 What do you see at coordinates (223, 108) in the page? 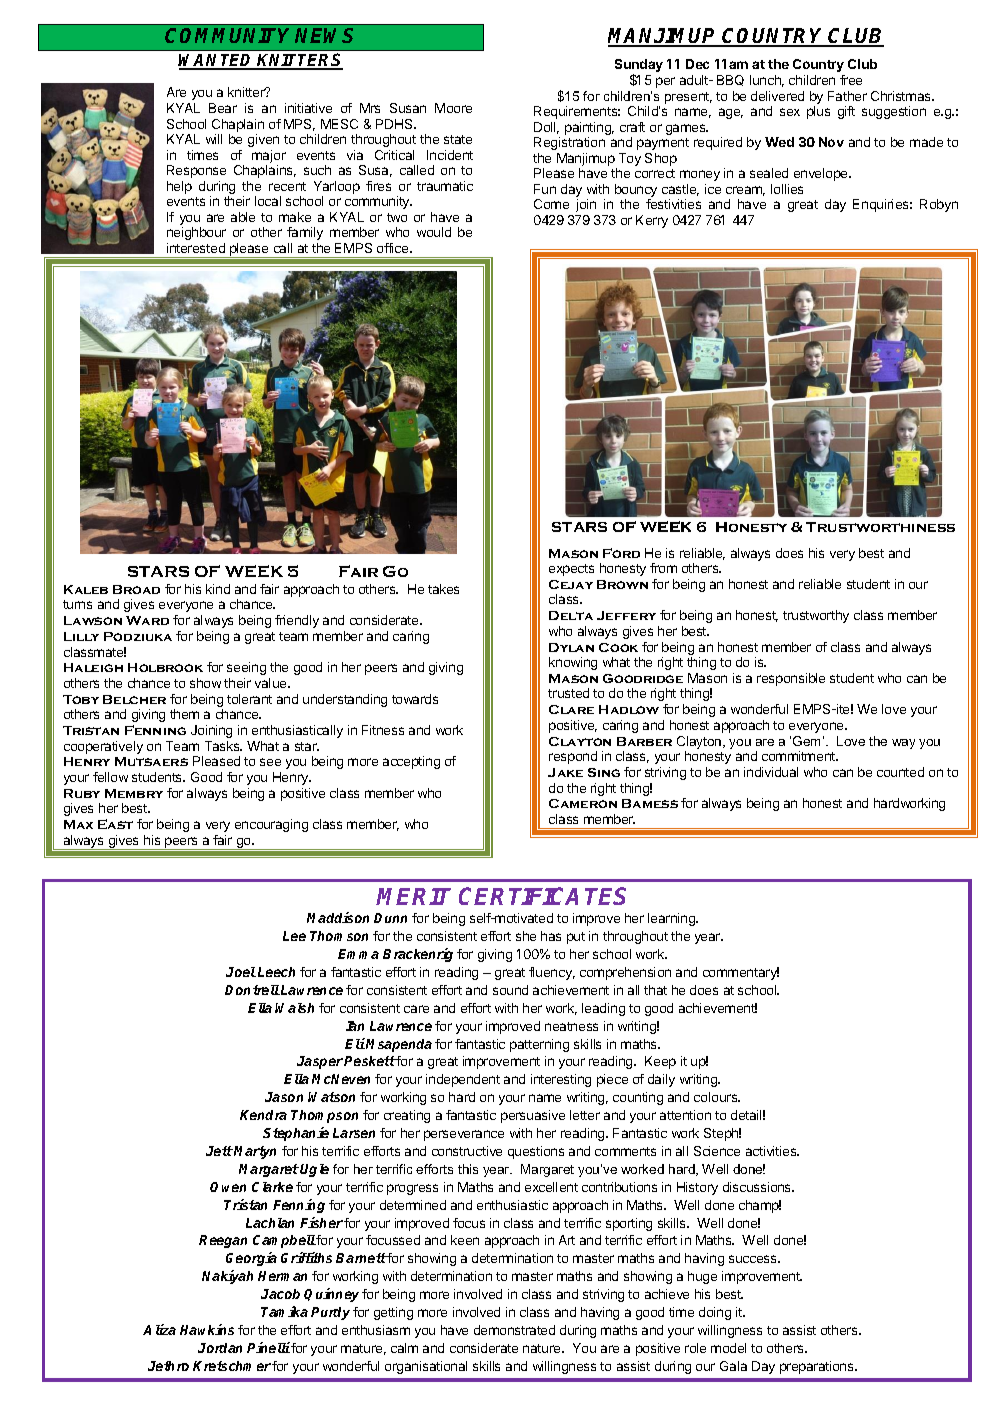
I see `Bear` at bounding box center [223, 108].
